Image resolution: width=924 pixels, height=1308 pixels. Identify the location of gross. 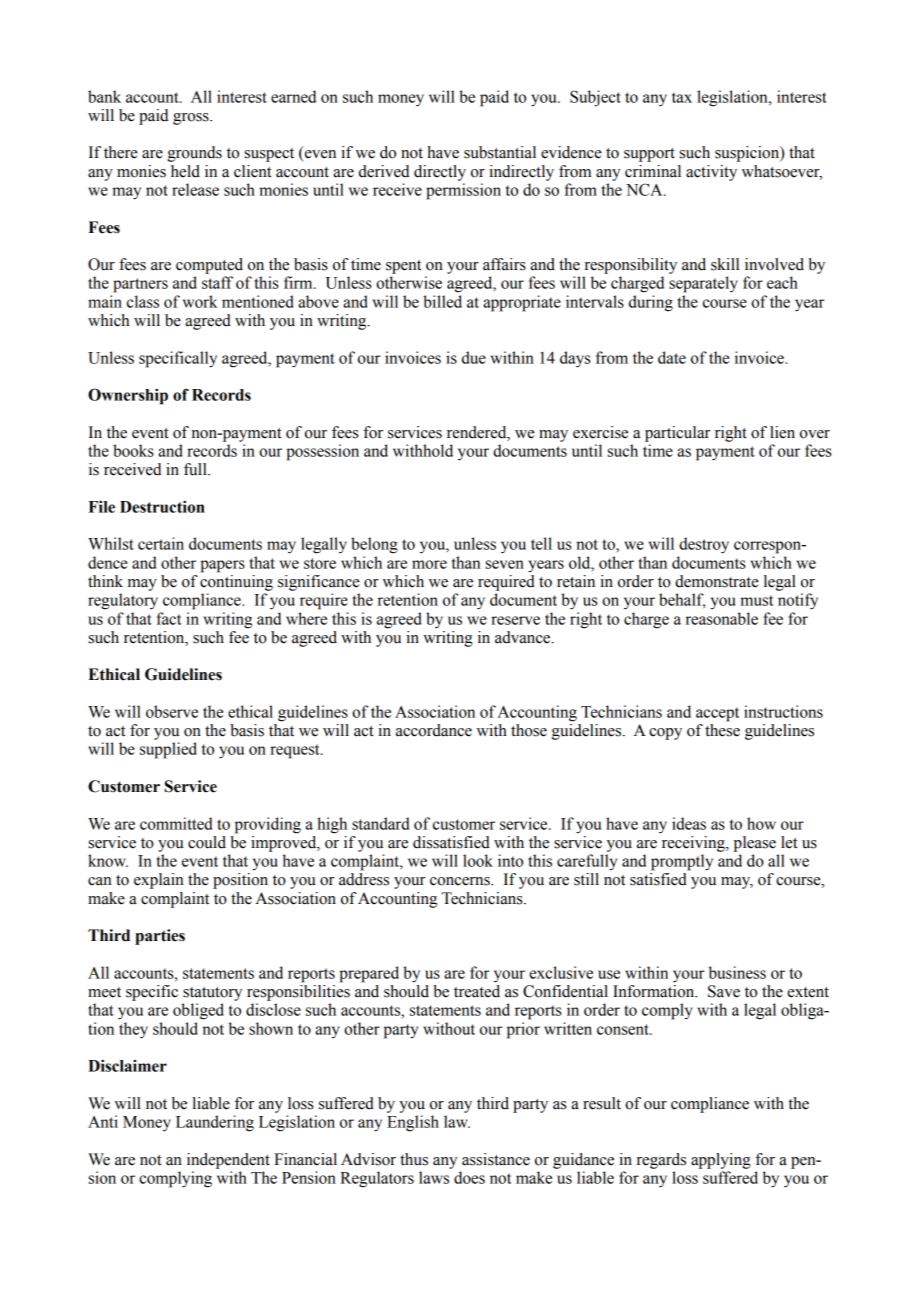
(192, 119).
